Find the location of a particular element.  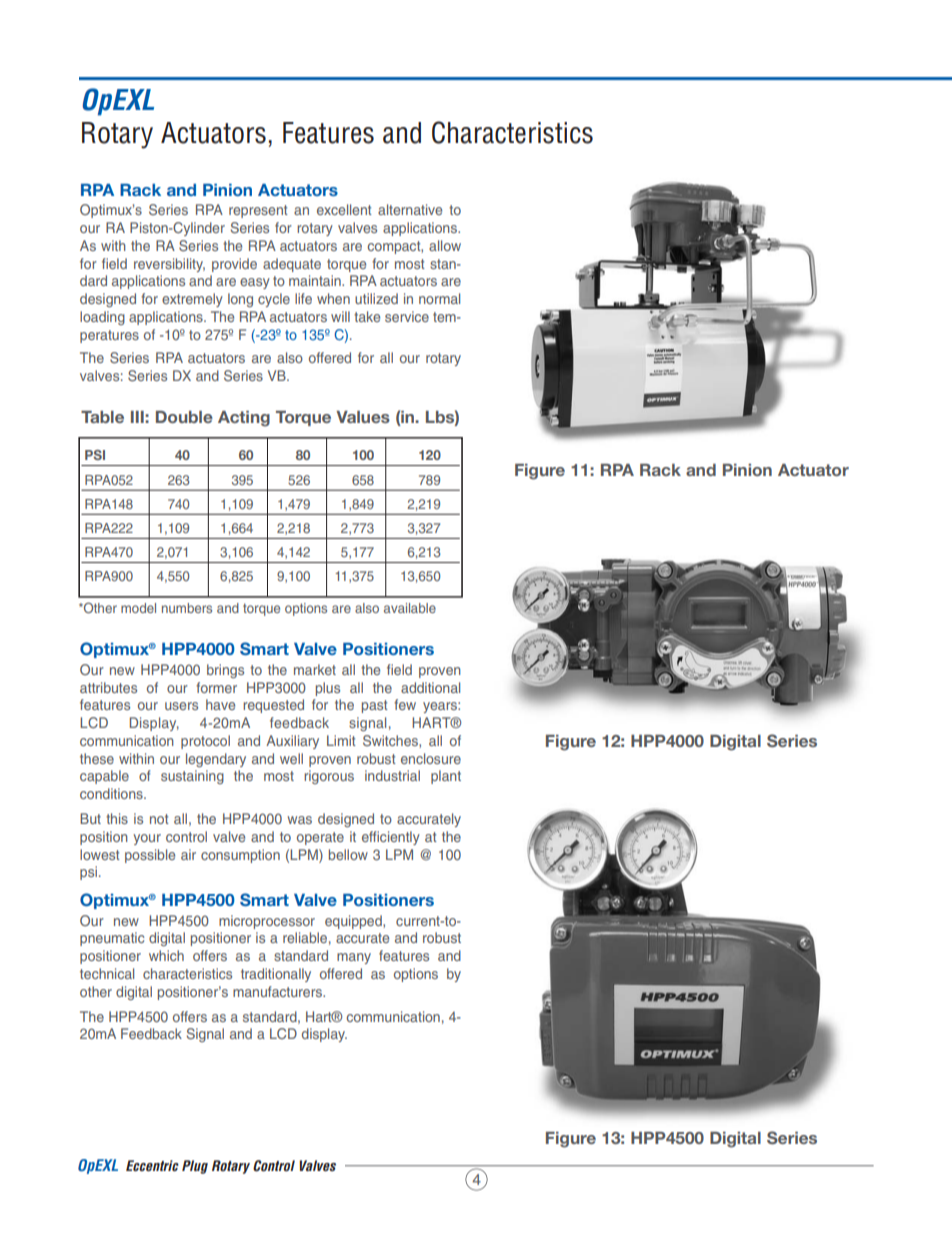

represent is located at coordinates (258, 211).
